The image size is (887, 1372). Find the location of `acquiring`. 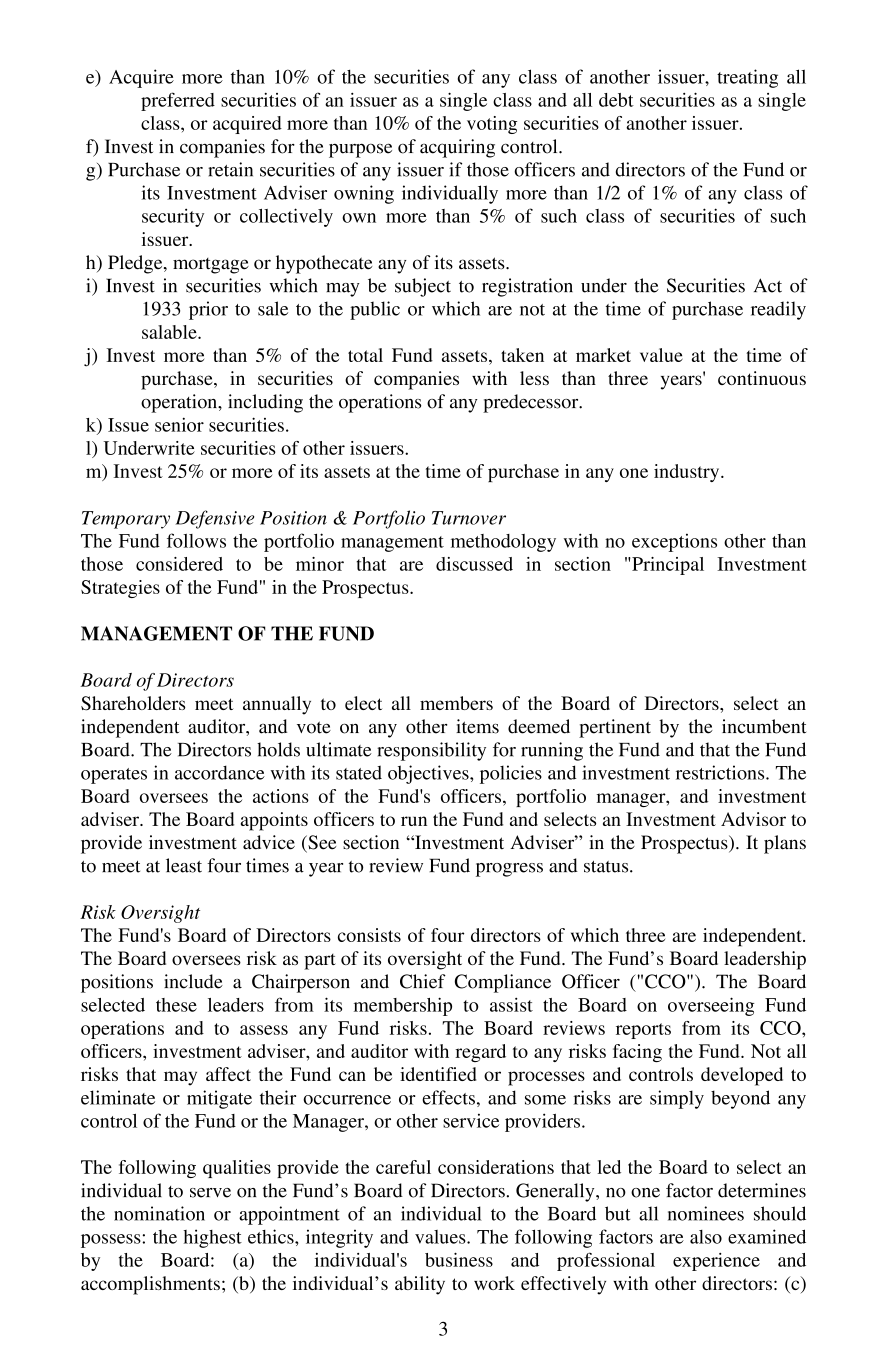

acquiring is located at coordinates (457, 148).
